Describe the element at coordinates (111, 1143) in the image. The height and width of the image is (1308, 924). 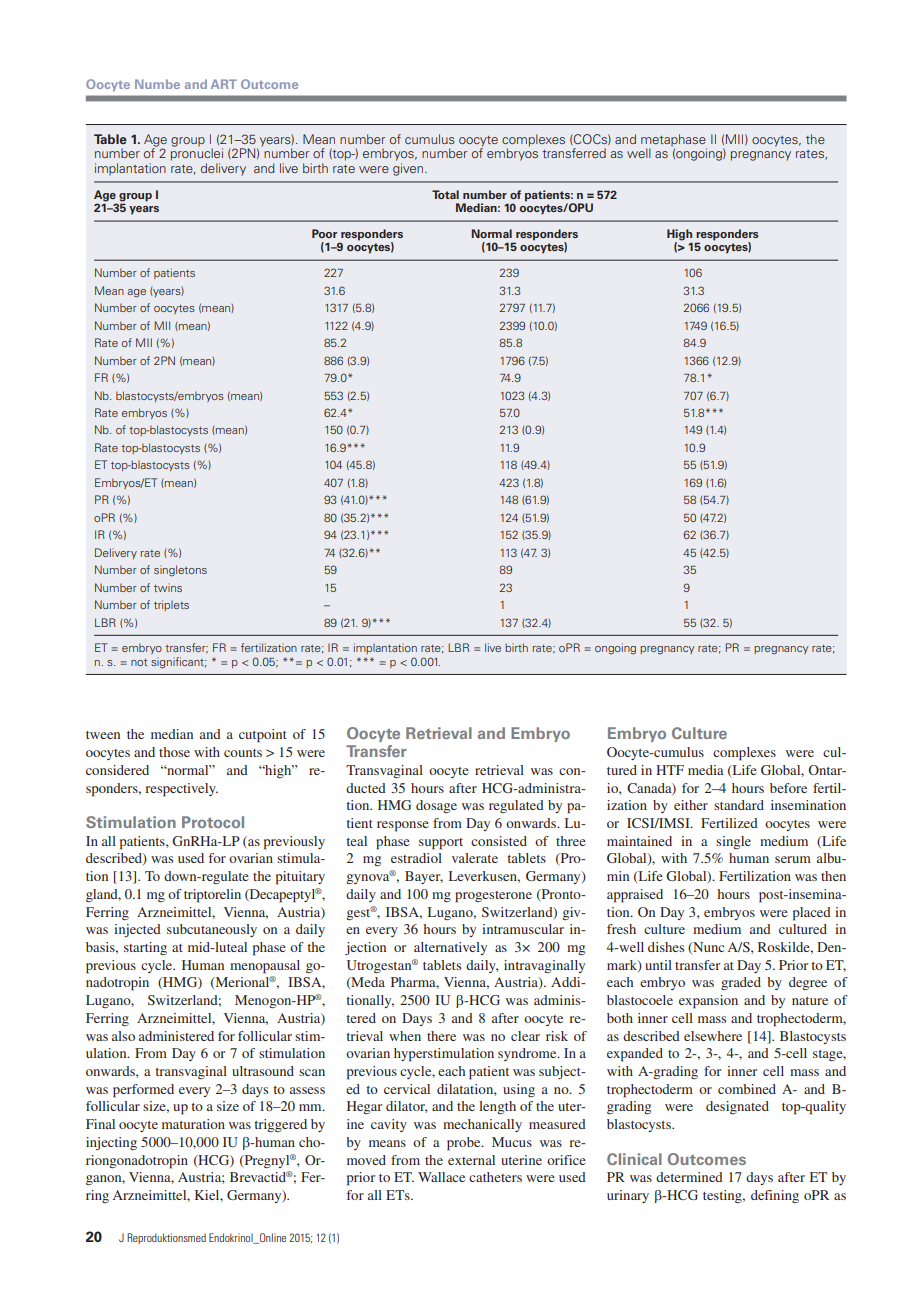
I see `injecting` at that location.
